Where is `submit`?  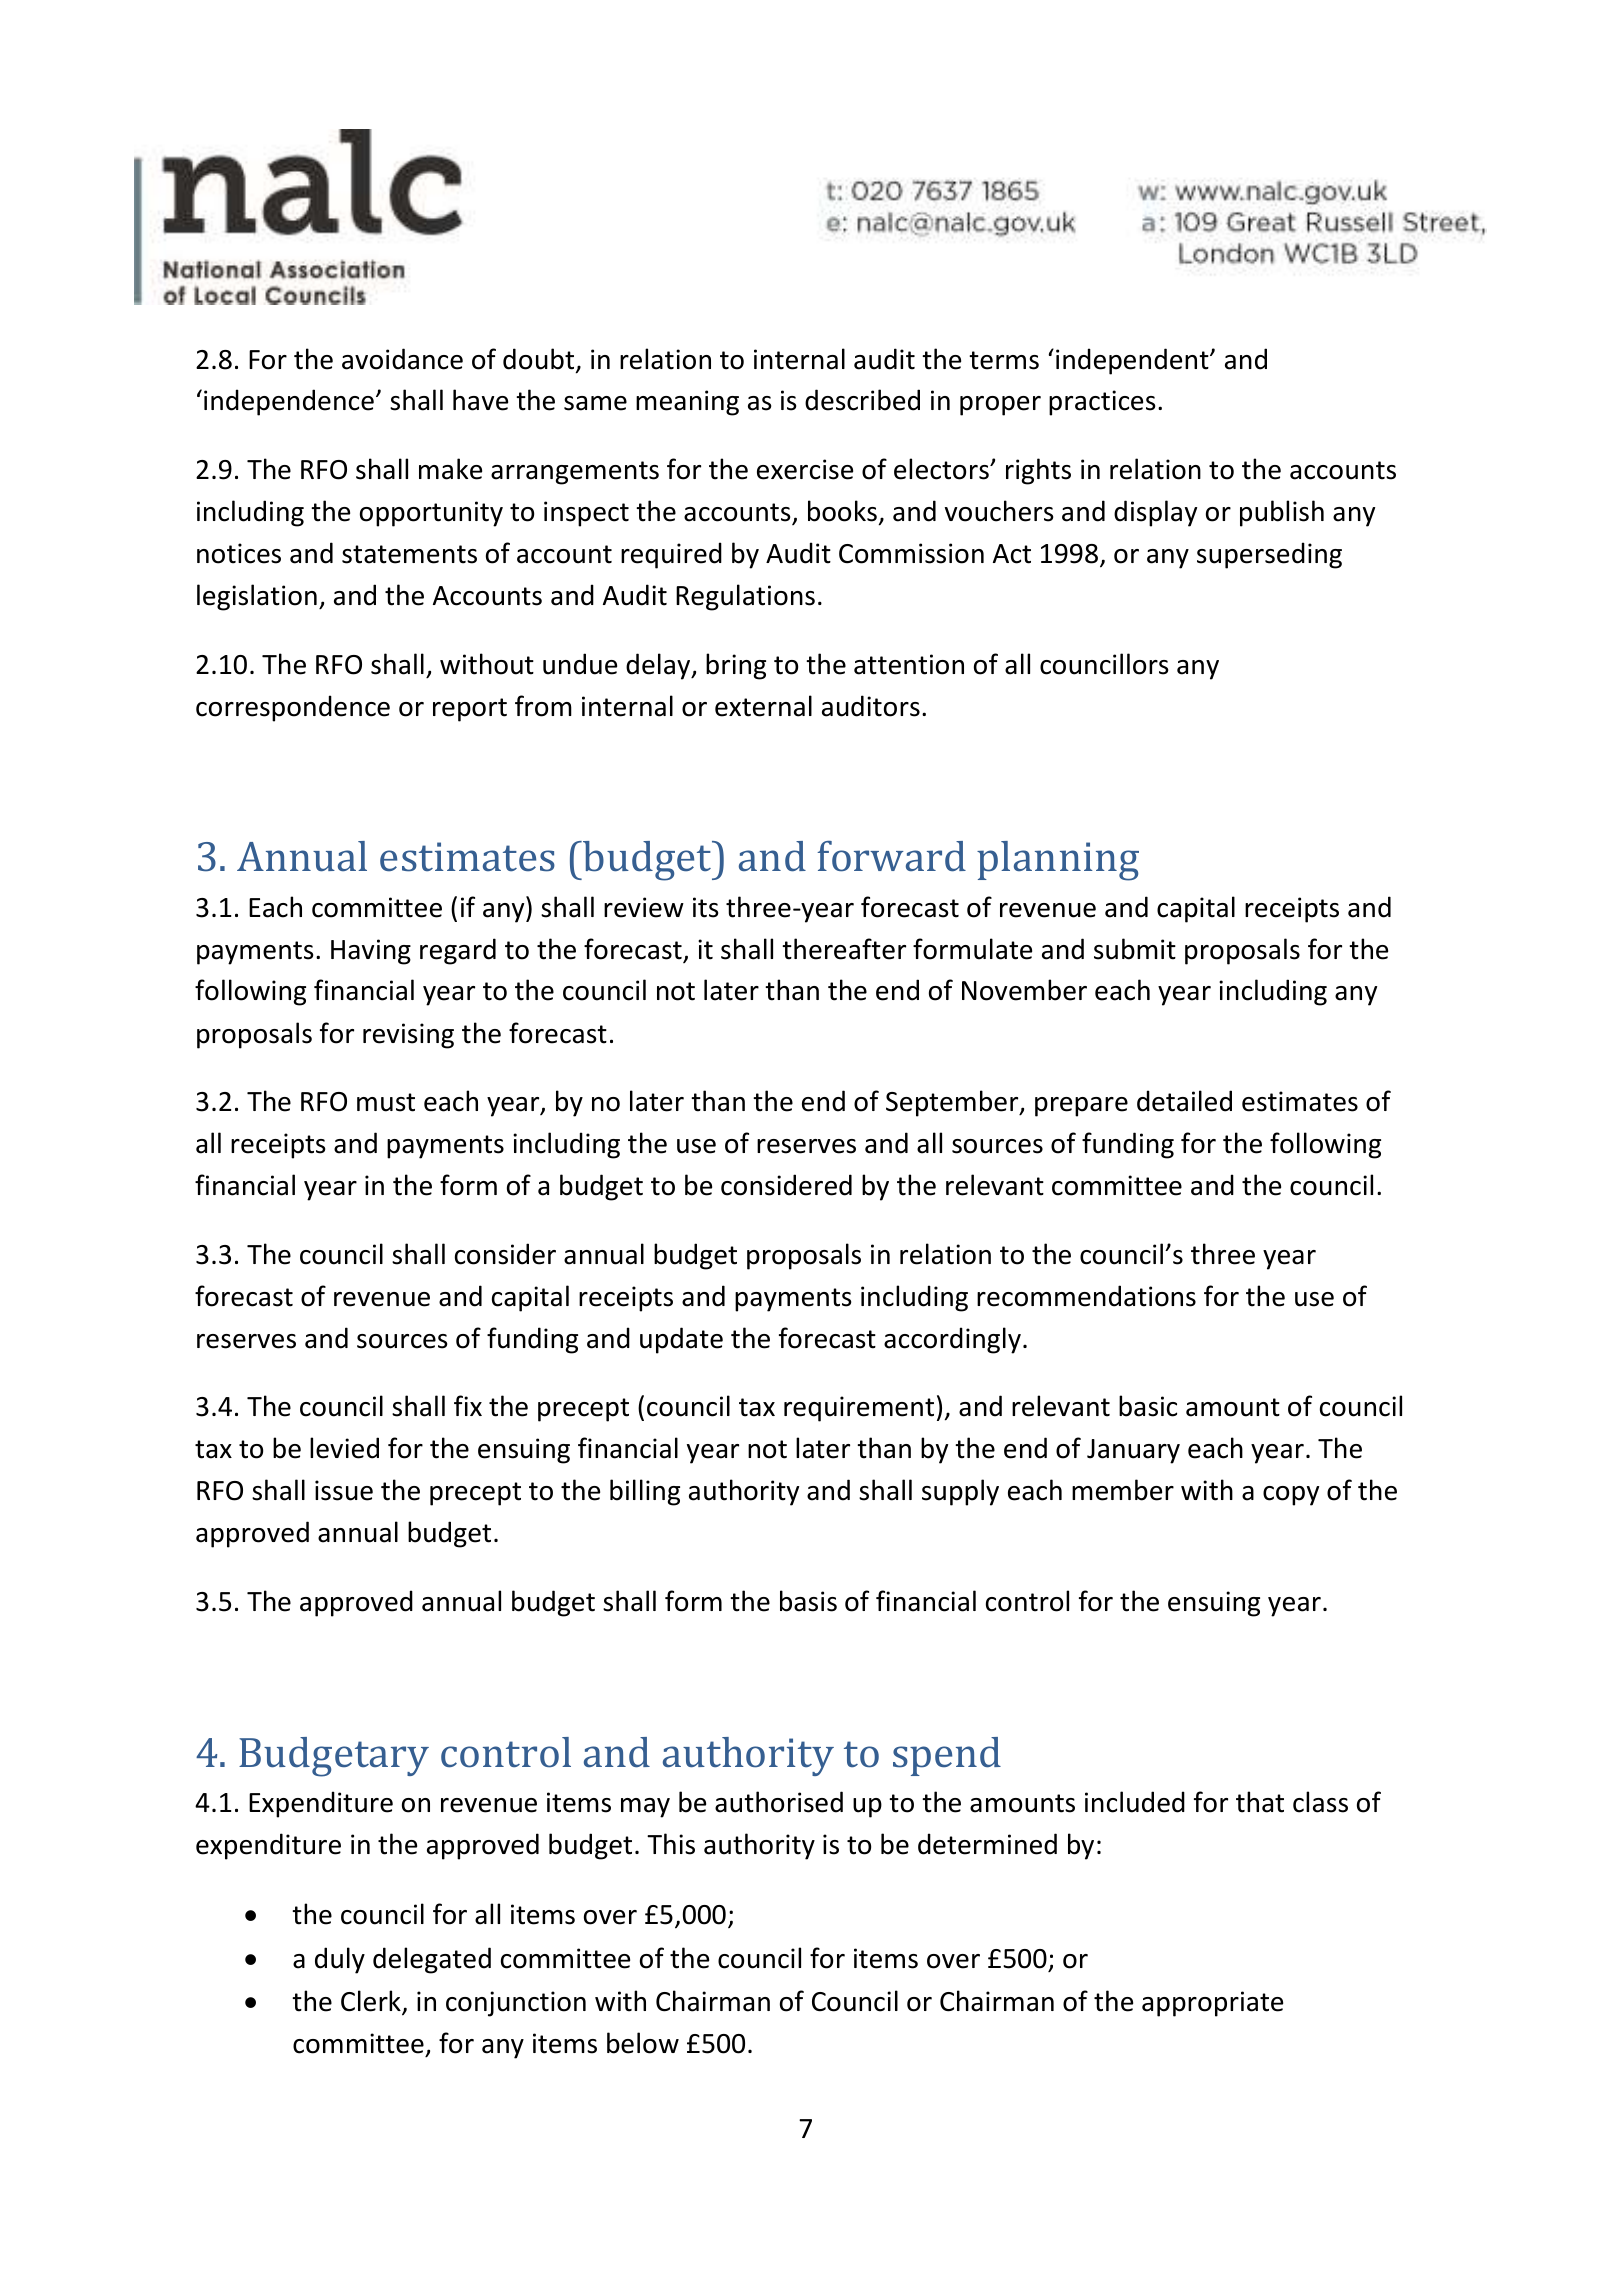
submit is located at coordinates (1135, 949).
